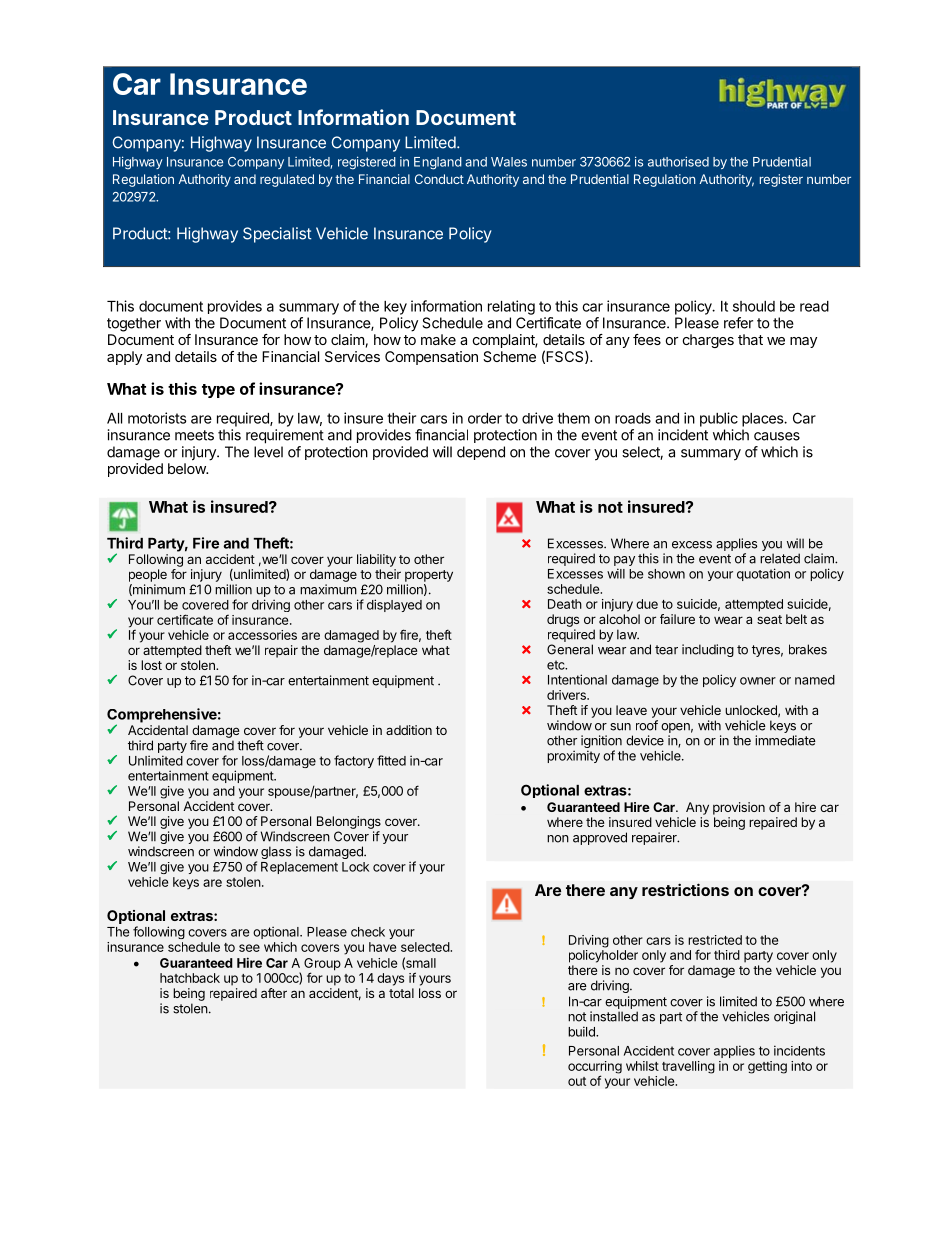  What do you see at coordinates (481, 453) in the screenshot?
I see `depend` at bounding box center [481, 453].
